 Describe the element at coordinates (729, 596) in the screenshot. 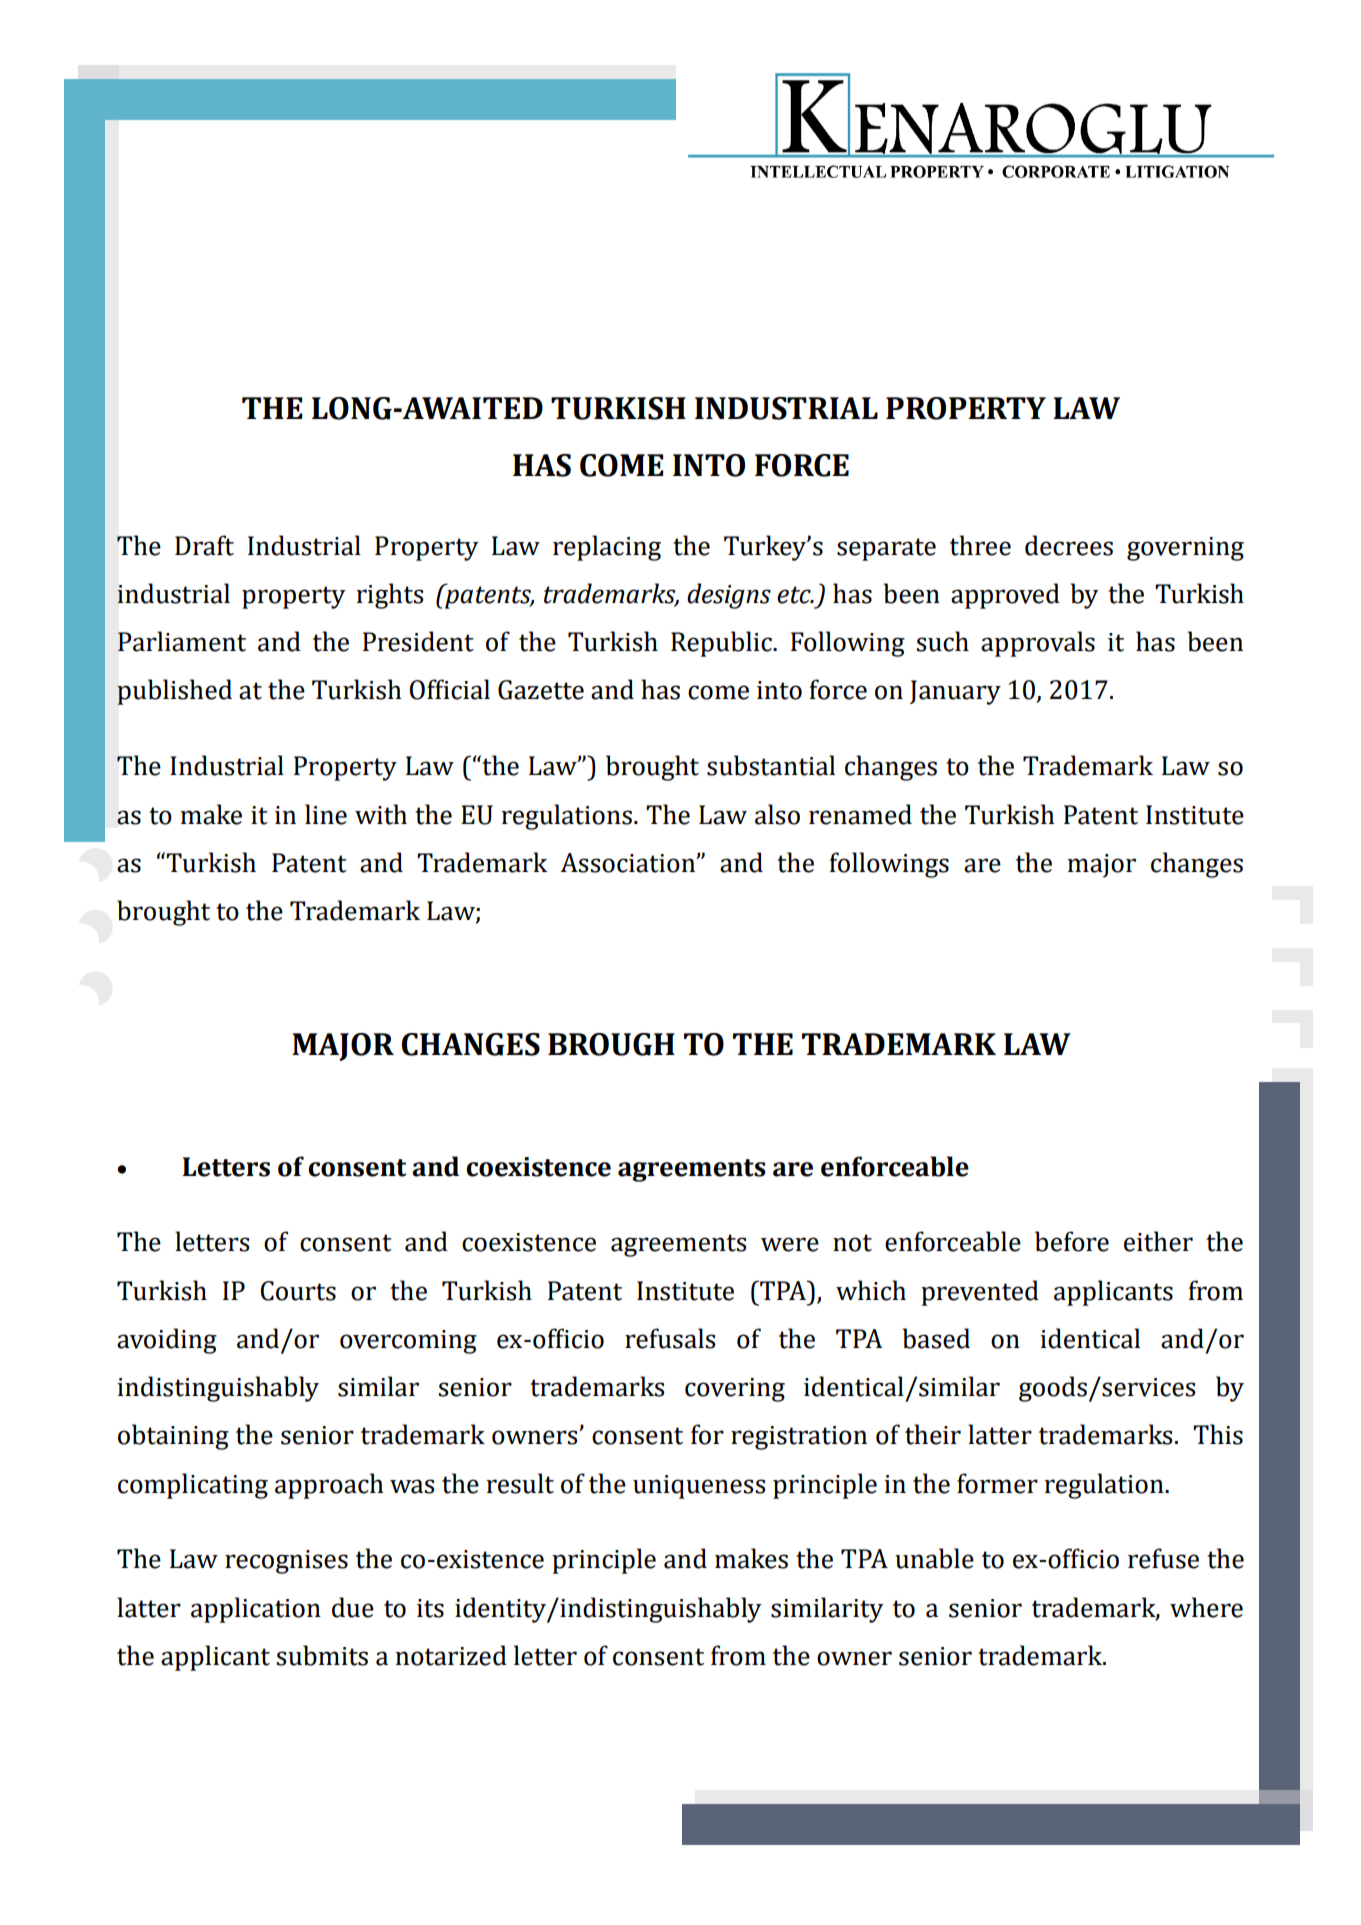

I see `designs` at that location.
